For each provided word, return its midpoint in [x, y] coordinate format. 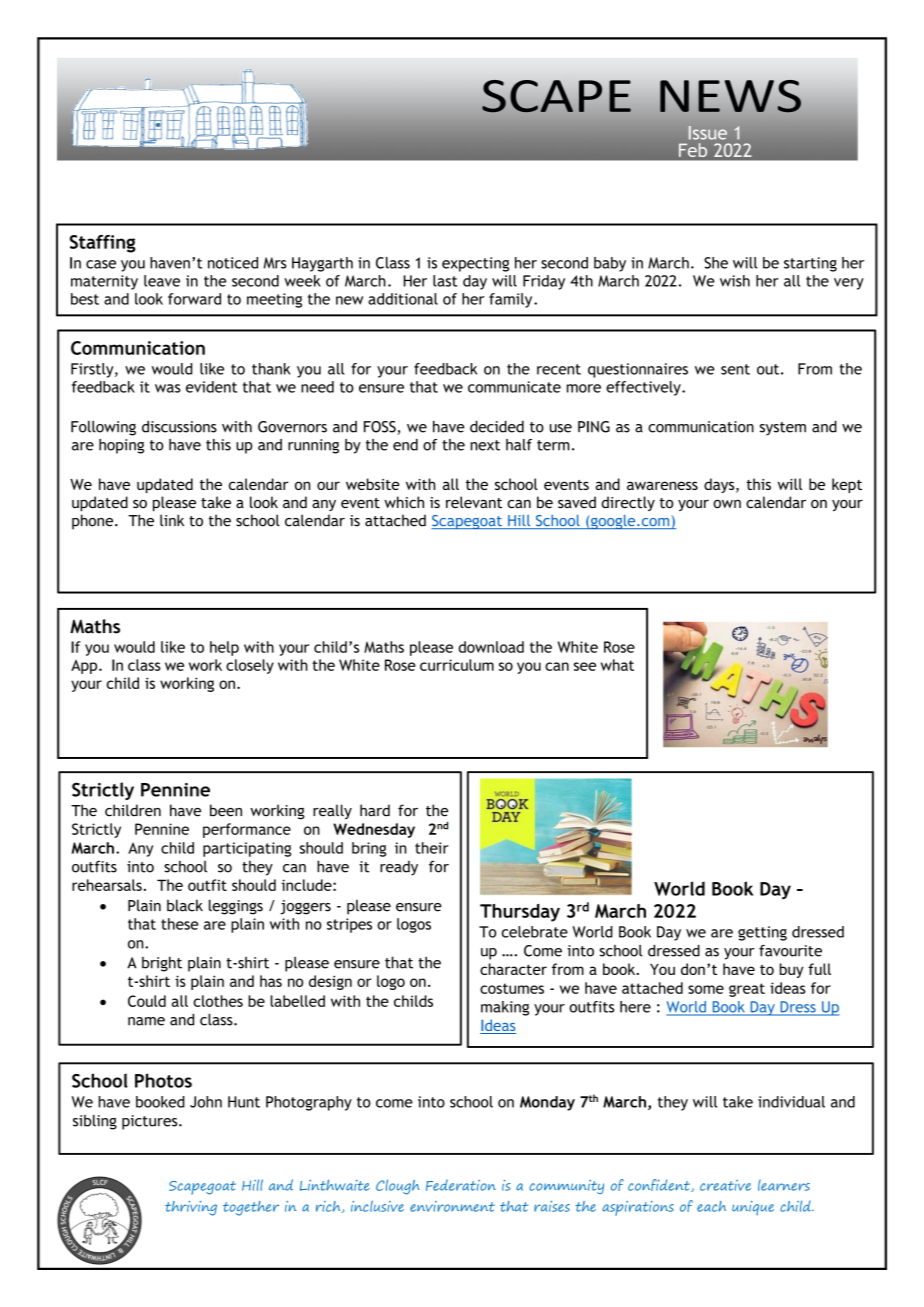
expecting [475, 264]
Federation [461, 1185]
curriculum [457, 665]
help [224, 648]
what [617, 665]
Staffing [103, 244]
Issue [708, 133]
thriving [191, 1208]
